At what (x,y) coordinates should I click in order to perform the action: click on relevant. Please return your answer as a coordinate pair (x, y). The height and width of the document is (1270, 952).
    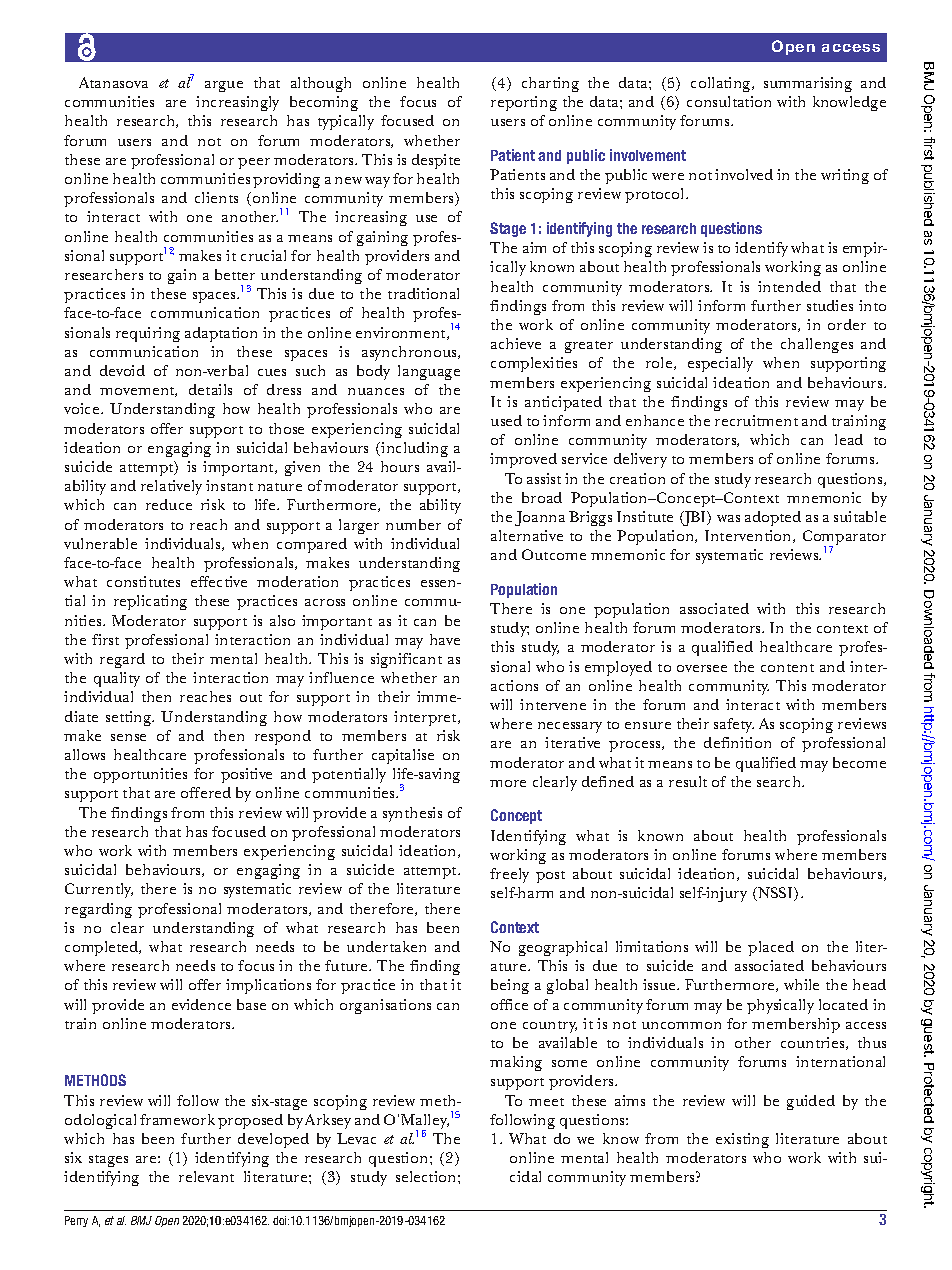
    Looking at the image, I should click on (206, 1176).
